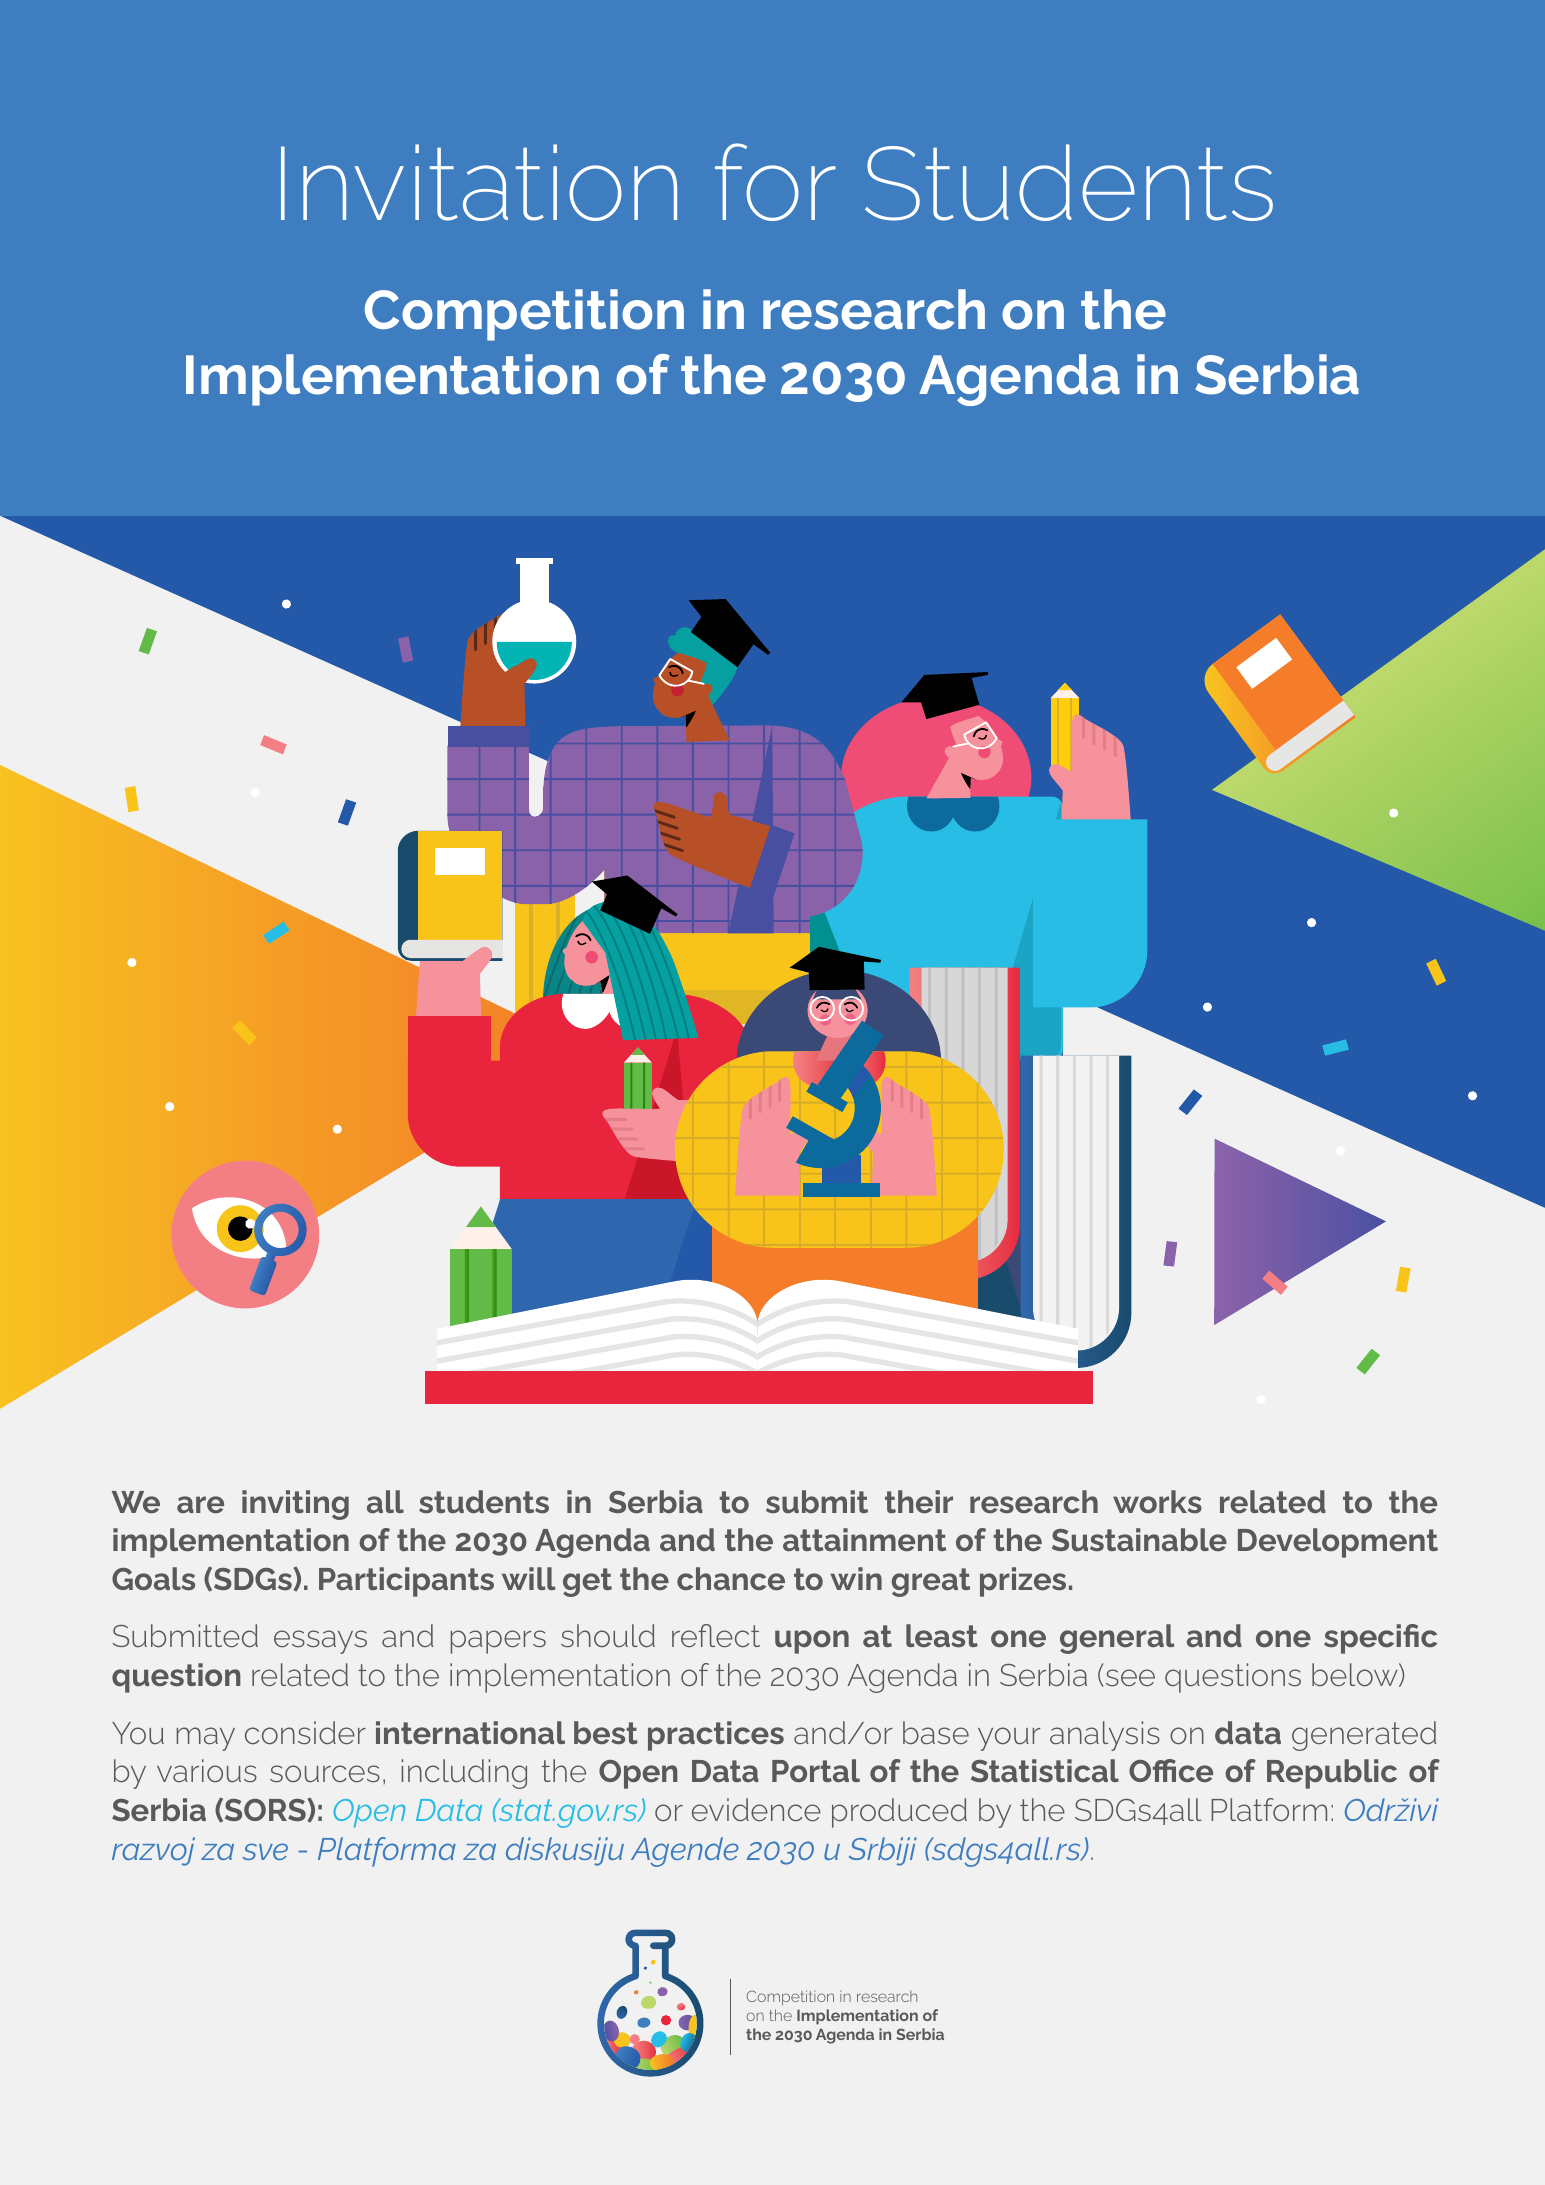 Image resolution: width=1545 pixels, height=2185 pixels. I want to click on Sustainable, so click(1139, 1539).
